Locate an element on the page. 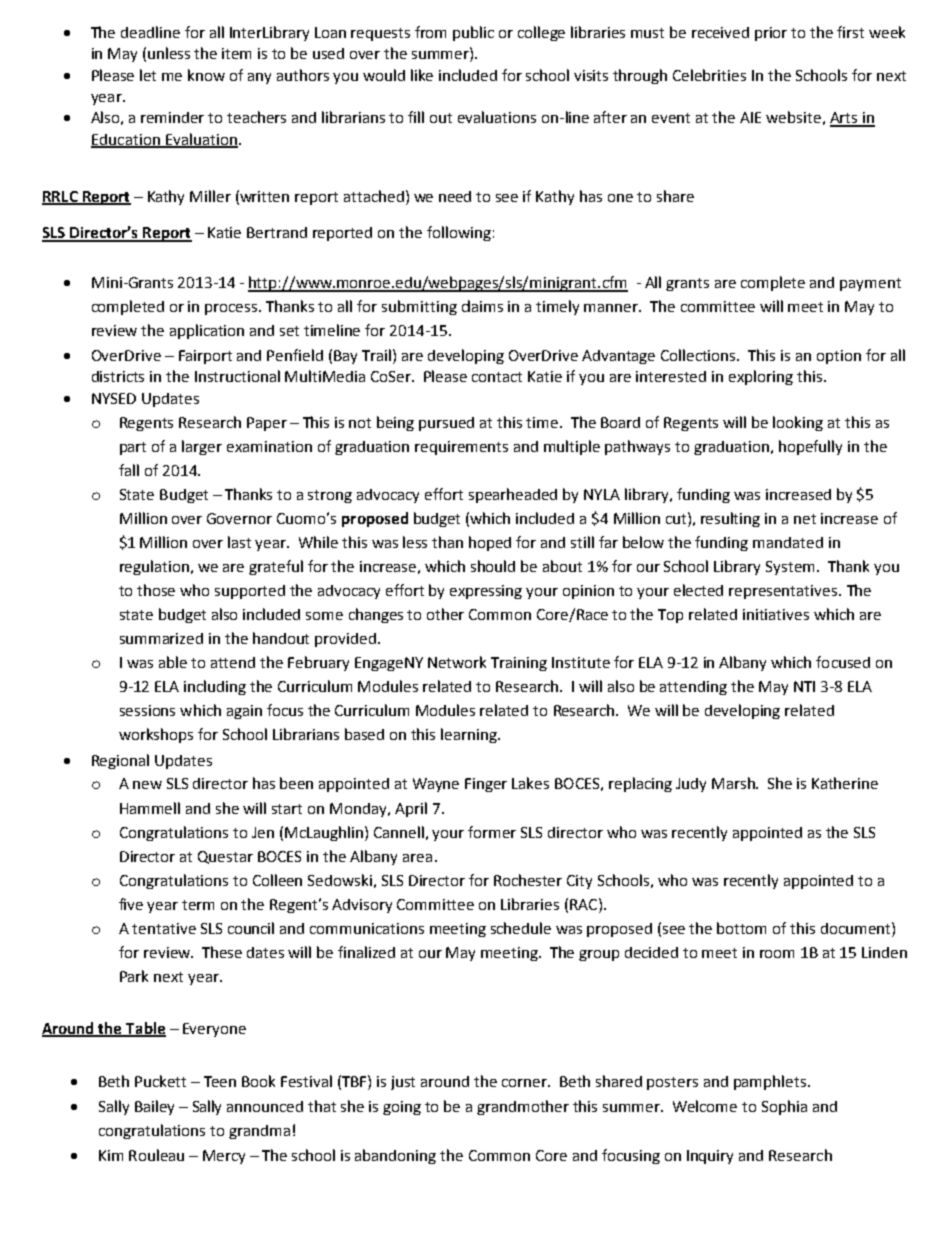 The height and width of the page is (1233, 952). schedule is located at coordinates (521, 928).
